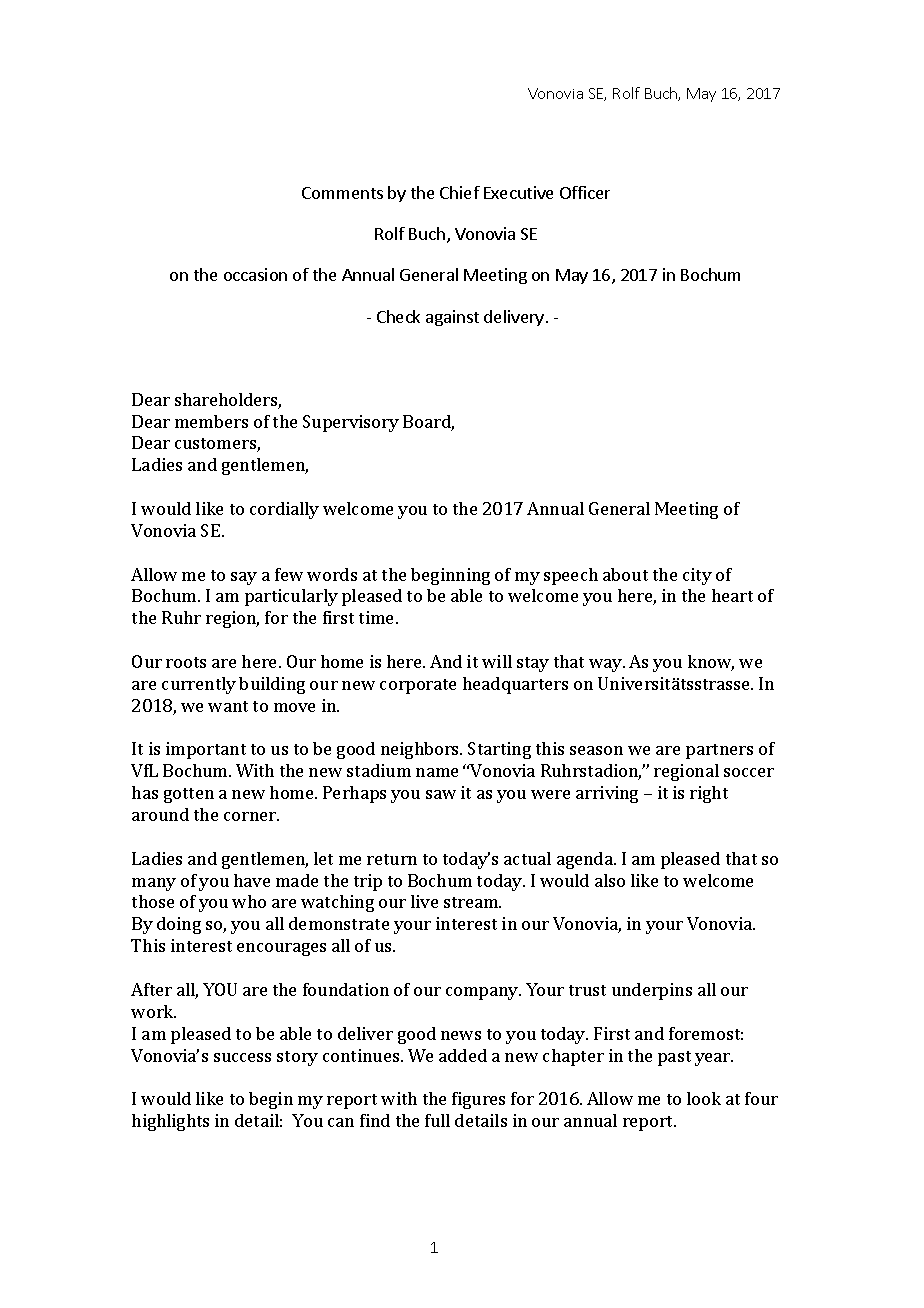 The height and width of the screenshot is (1308, 924). I want to click on stream, so click(472, 902).
